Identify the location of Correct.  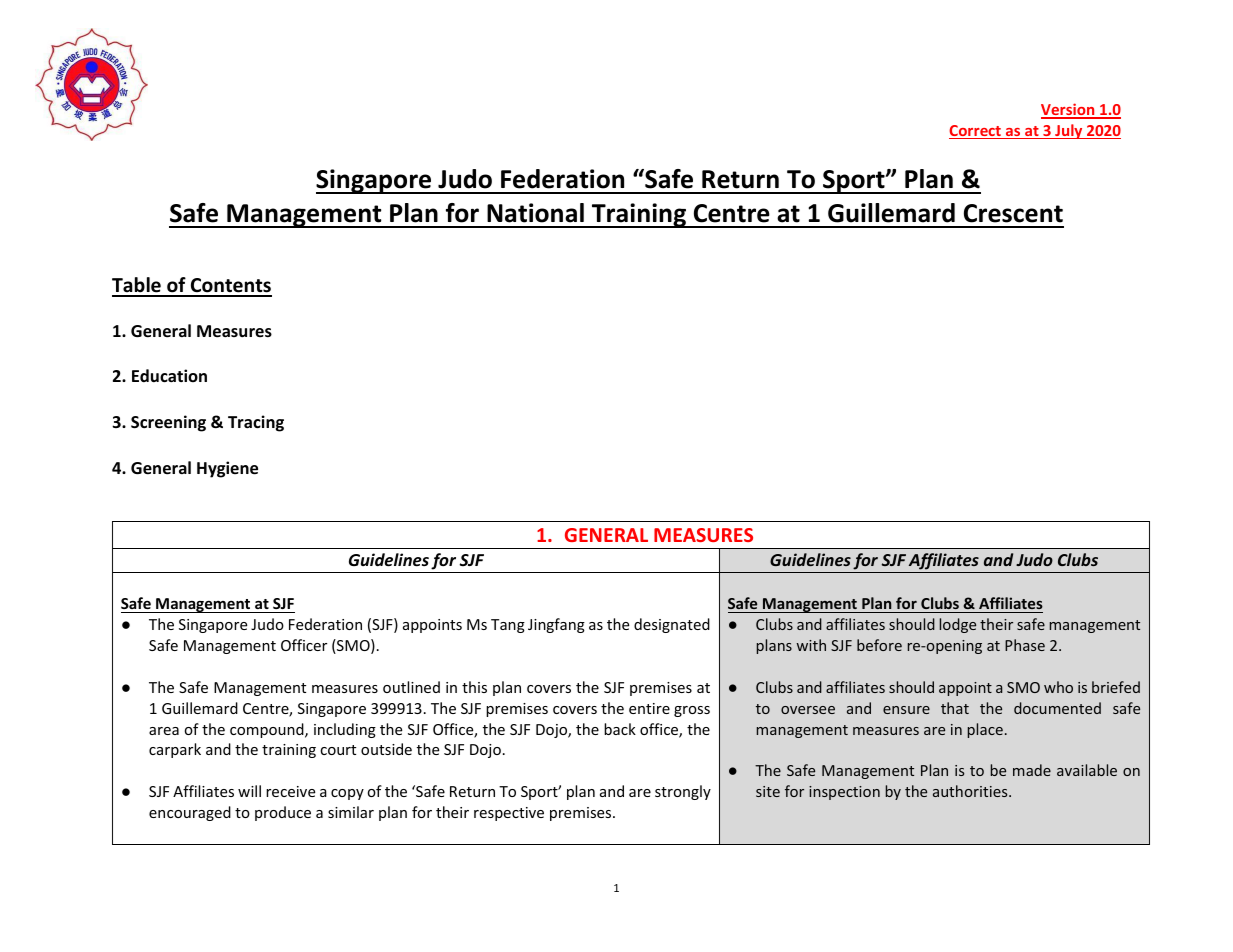
(976, 132).
